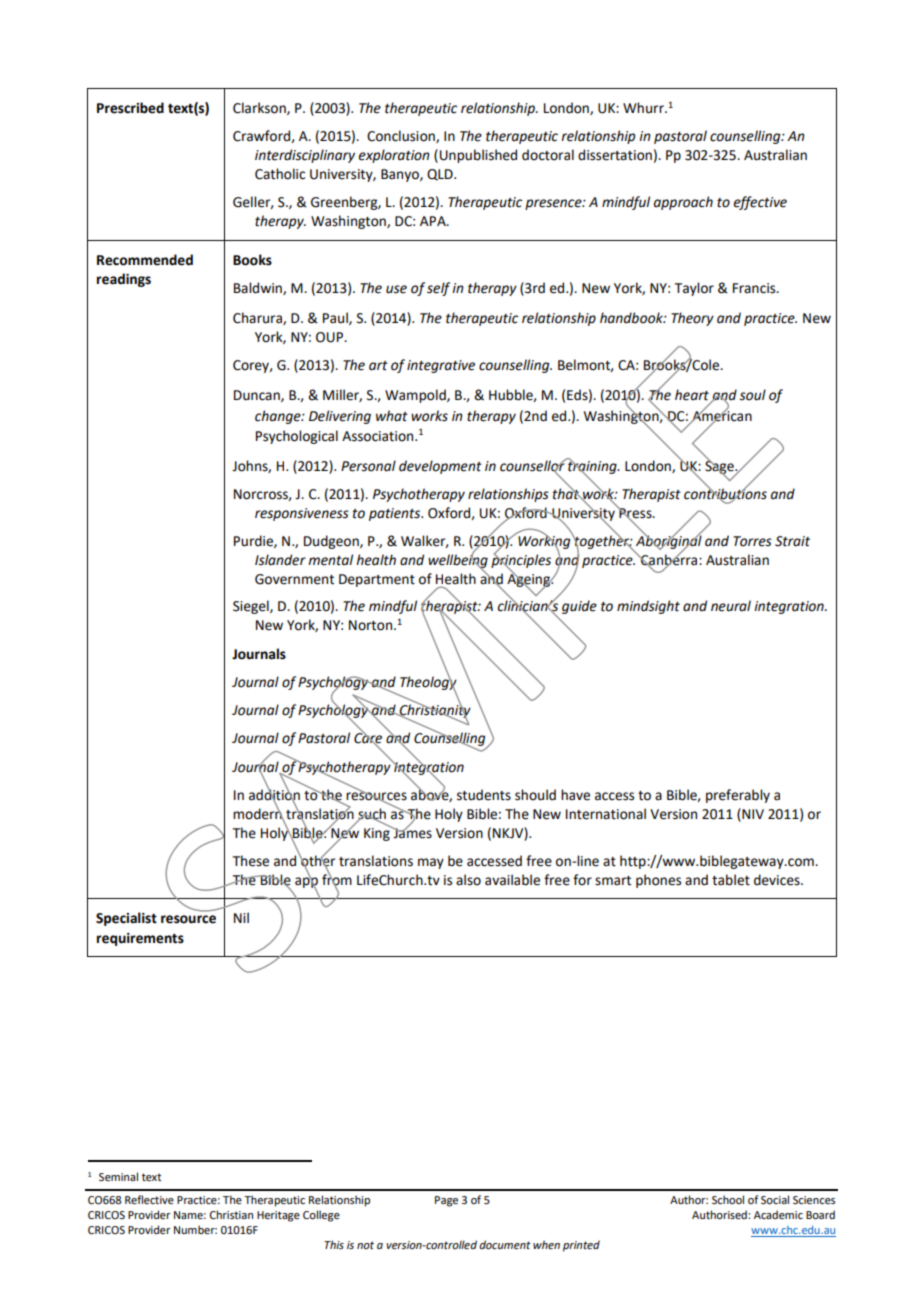  I want to click on contributions, so click(725, 494).
